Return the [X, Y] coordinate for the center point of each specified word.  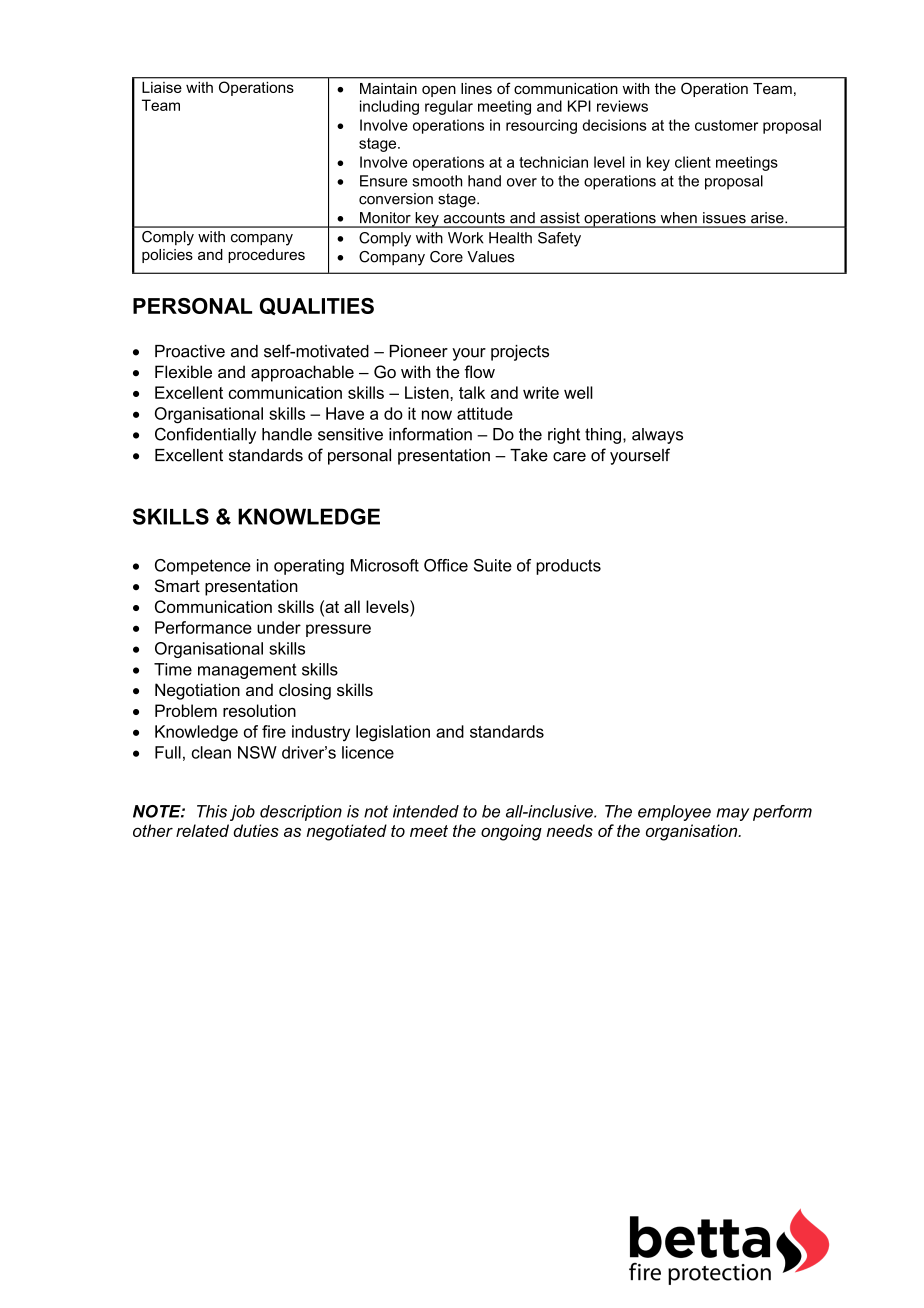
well [578, 392]
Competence [203, 567]
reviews [622, 106]
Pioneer [419, 351]
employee [674, 813]
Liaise [161, 87]
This [212, 811]
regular [449, 107]
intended [426, 811]
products [568, 567]
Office [446, 565]
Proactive [190, 351]
